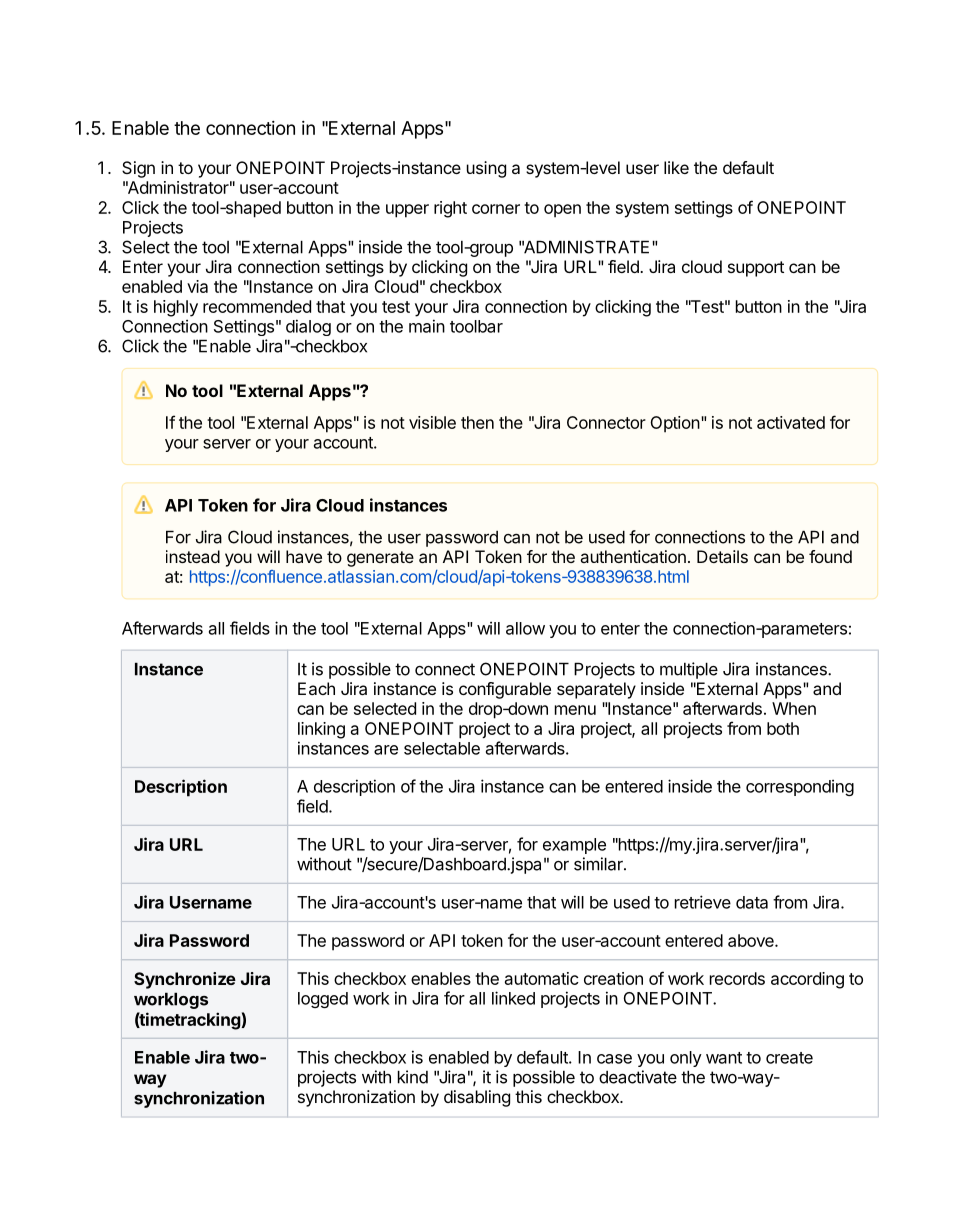 The width and height of the screenshot is (953, 1232). Describe the element at coordinates (676, 167) in the screenshot. I see `like` at that location.
